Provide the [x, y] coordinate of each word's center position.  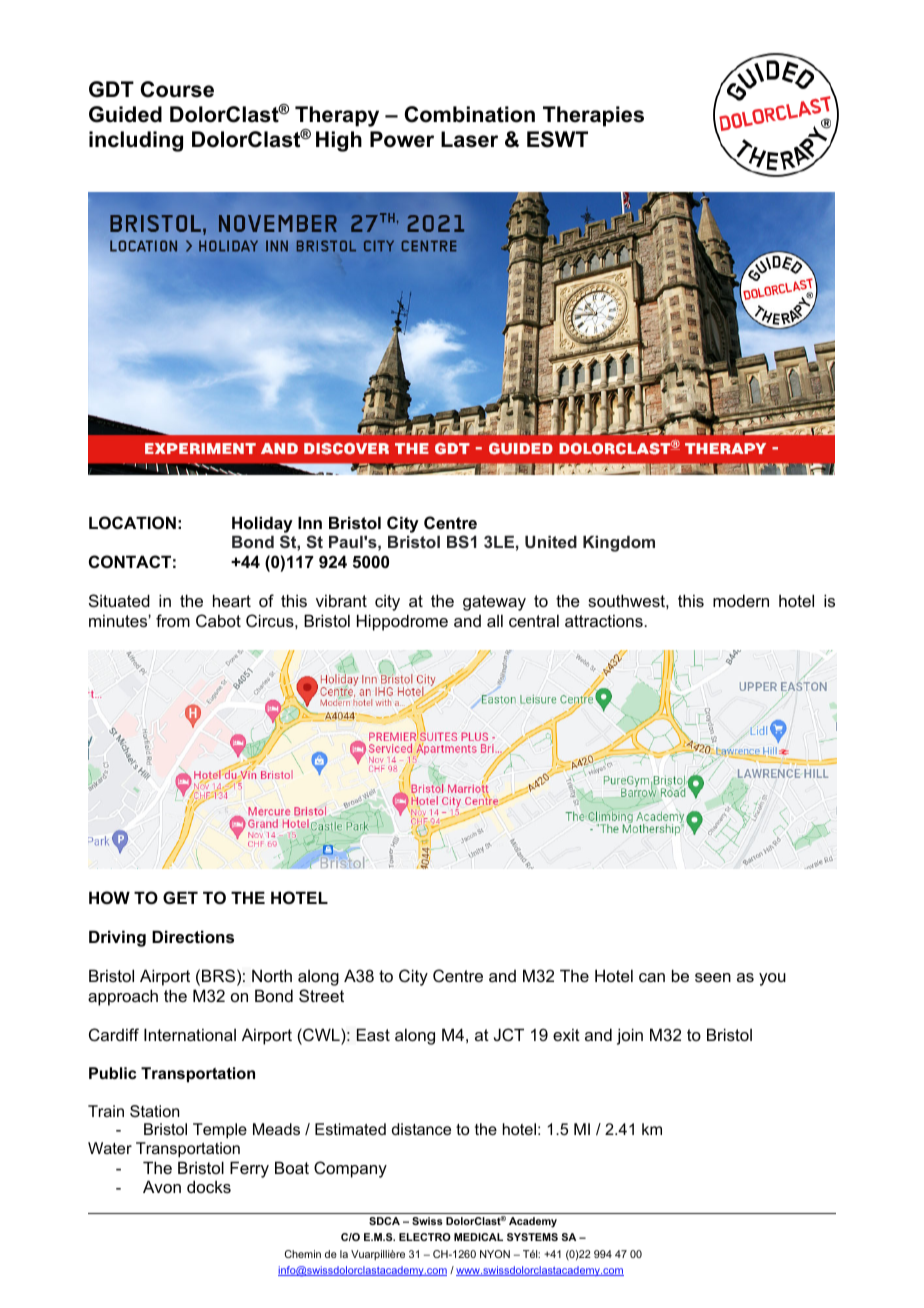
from [173, 620]
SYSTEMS [532, 1237]
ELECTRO [425, 1237]
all [495, 620]
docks [209, 1186]
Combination [469, 114]
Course [177, 89]
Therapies [593, 116]
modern [741, 600]
